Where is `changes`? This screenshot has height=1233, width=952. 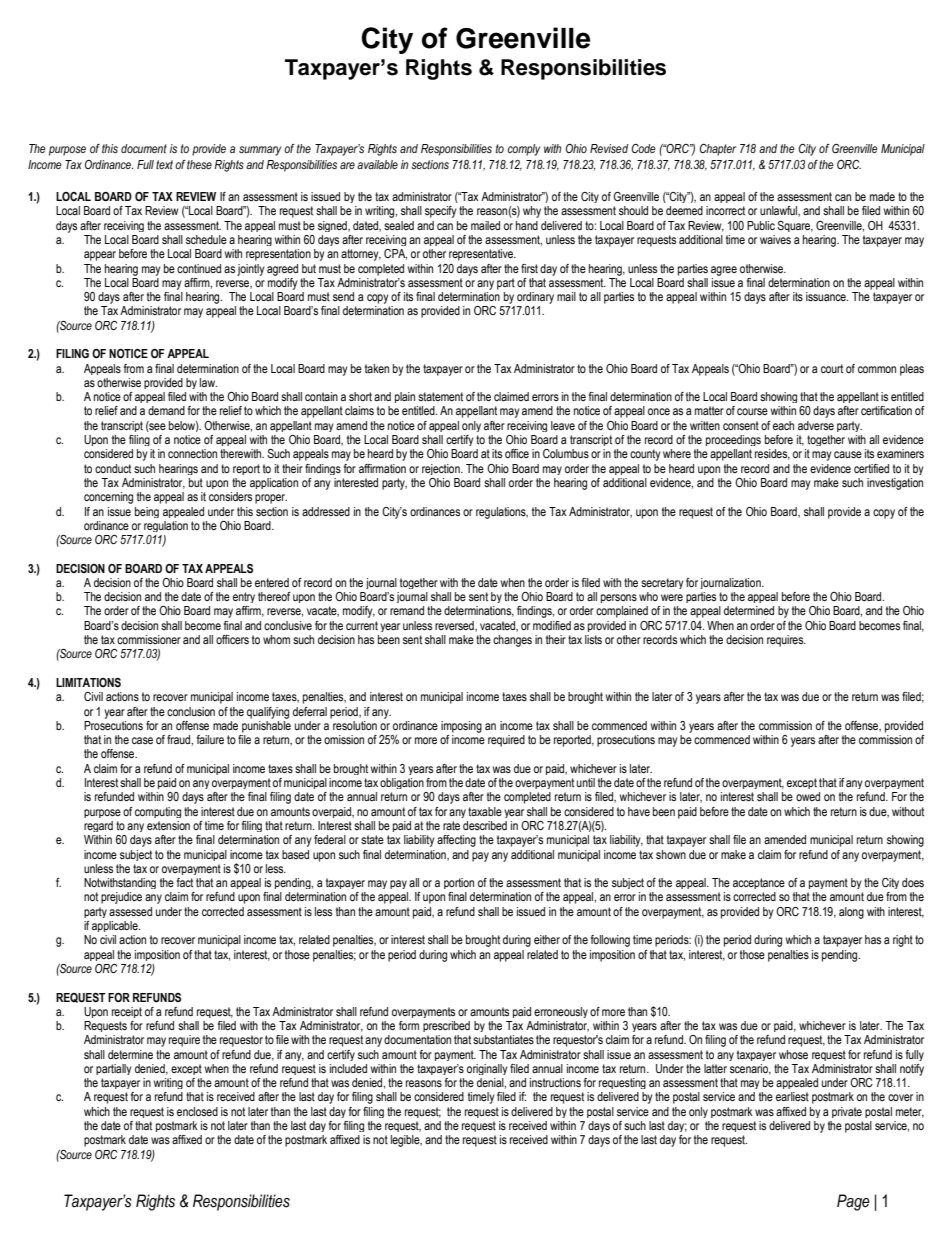
changes is located at coordinates (512, 641).
